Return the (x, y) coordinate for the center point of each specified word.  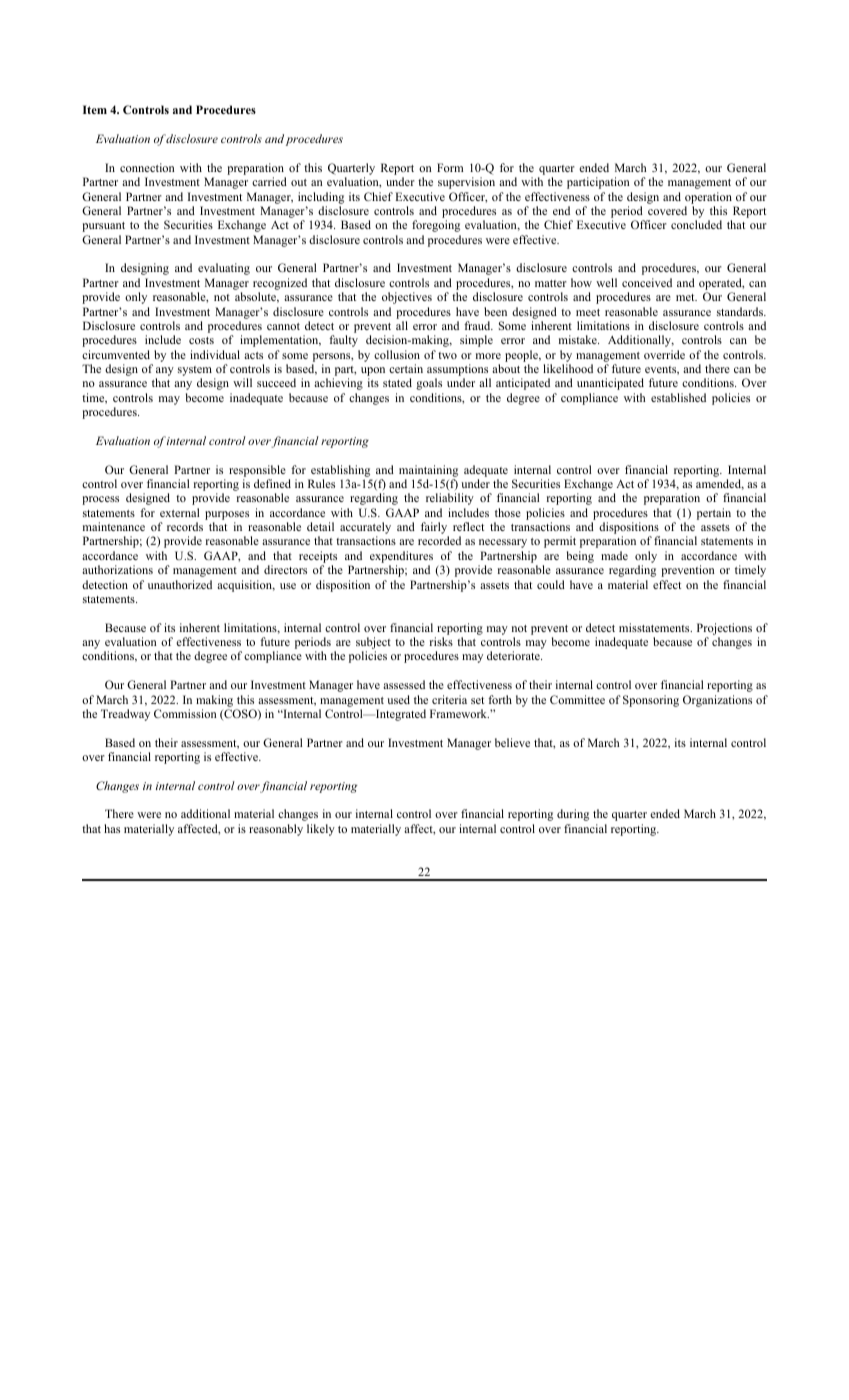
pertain (714, 514)
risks (441, 641)
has (112, 828)
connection (147, 167)
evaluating (224, 269)
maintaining (428, 471)
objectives (407, 298)
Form (450, 167)
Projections (724, 629)
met (686, 297)
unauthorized (180, 584)
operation (708, 198)
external (179, 512)
